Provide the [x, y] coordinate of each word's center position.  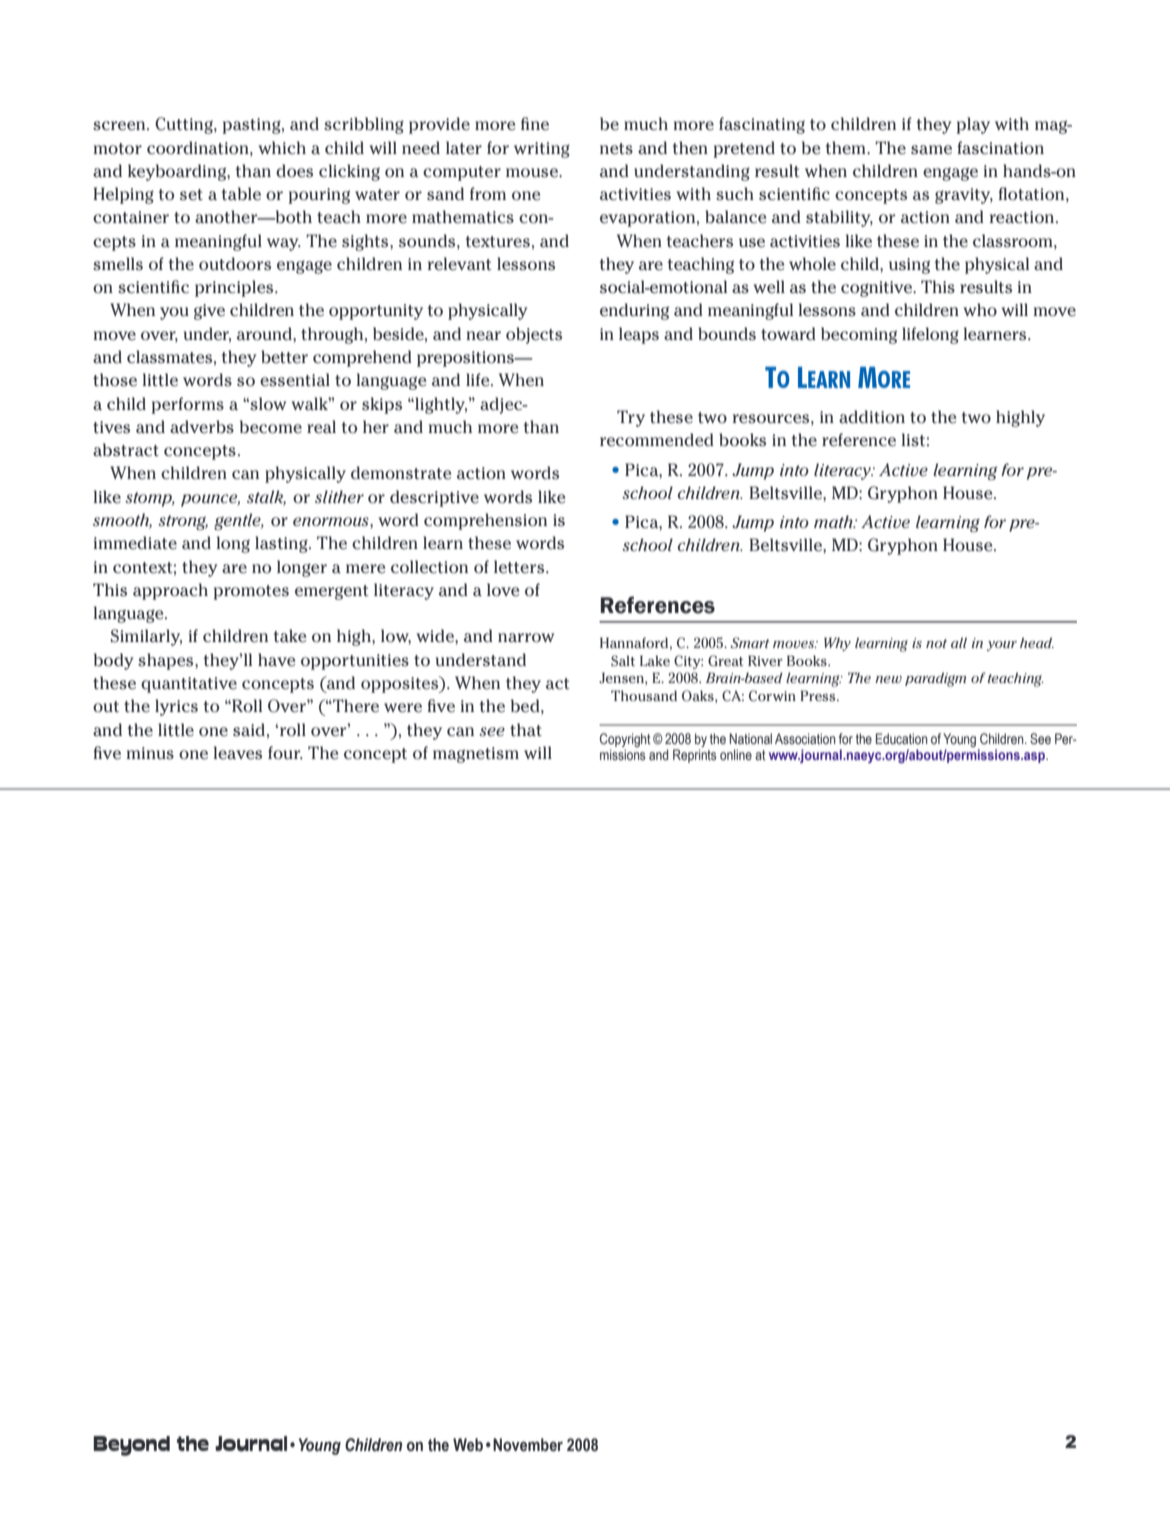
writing [542, 150]
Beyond [131, 1446]
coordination [199, 148]
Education [902, 738]
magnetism [476, 755]
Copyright [625, 740]
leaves [237, 753]
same [931, 150]
